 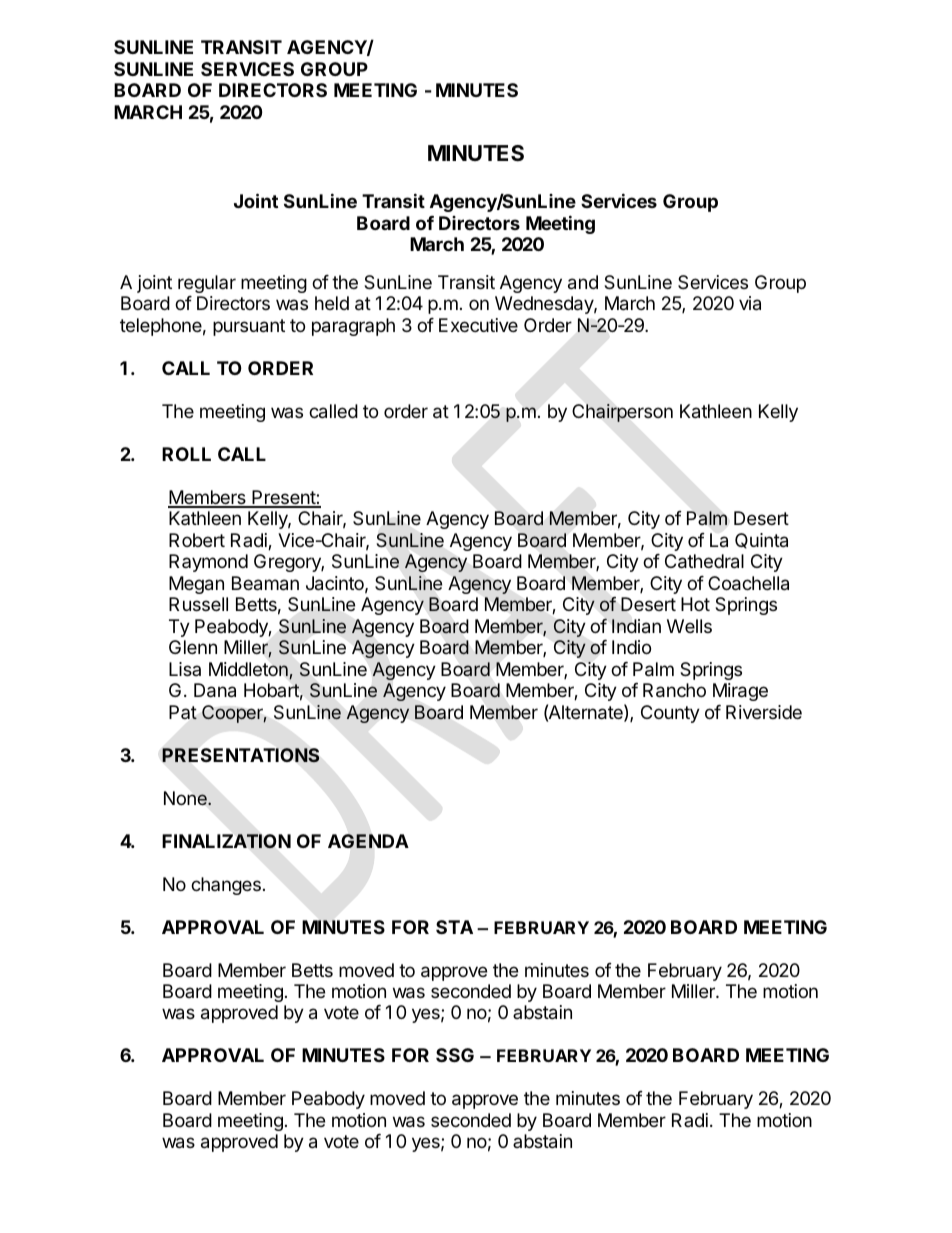 What do you see at coordinates (750, 303) in the page?
I see `via` at bounding box center [750, 303].
